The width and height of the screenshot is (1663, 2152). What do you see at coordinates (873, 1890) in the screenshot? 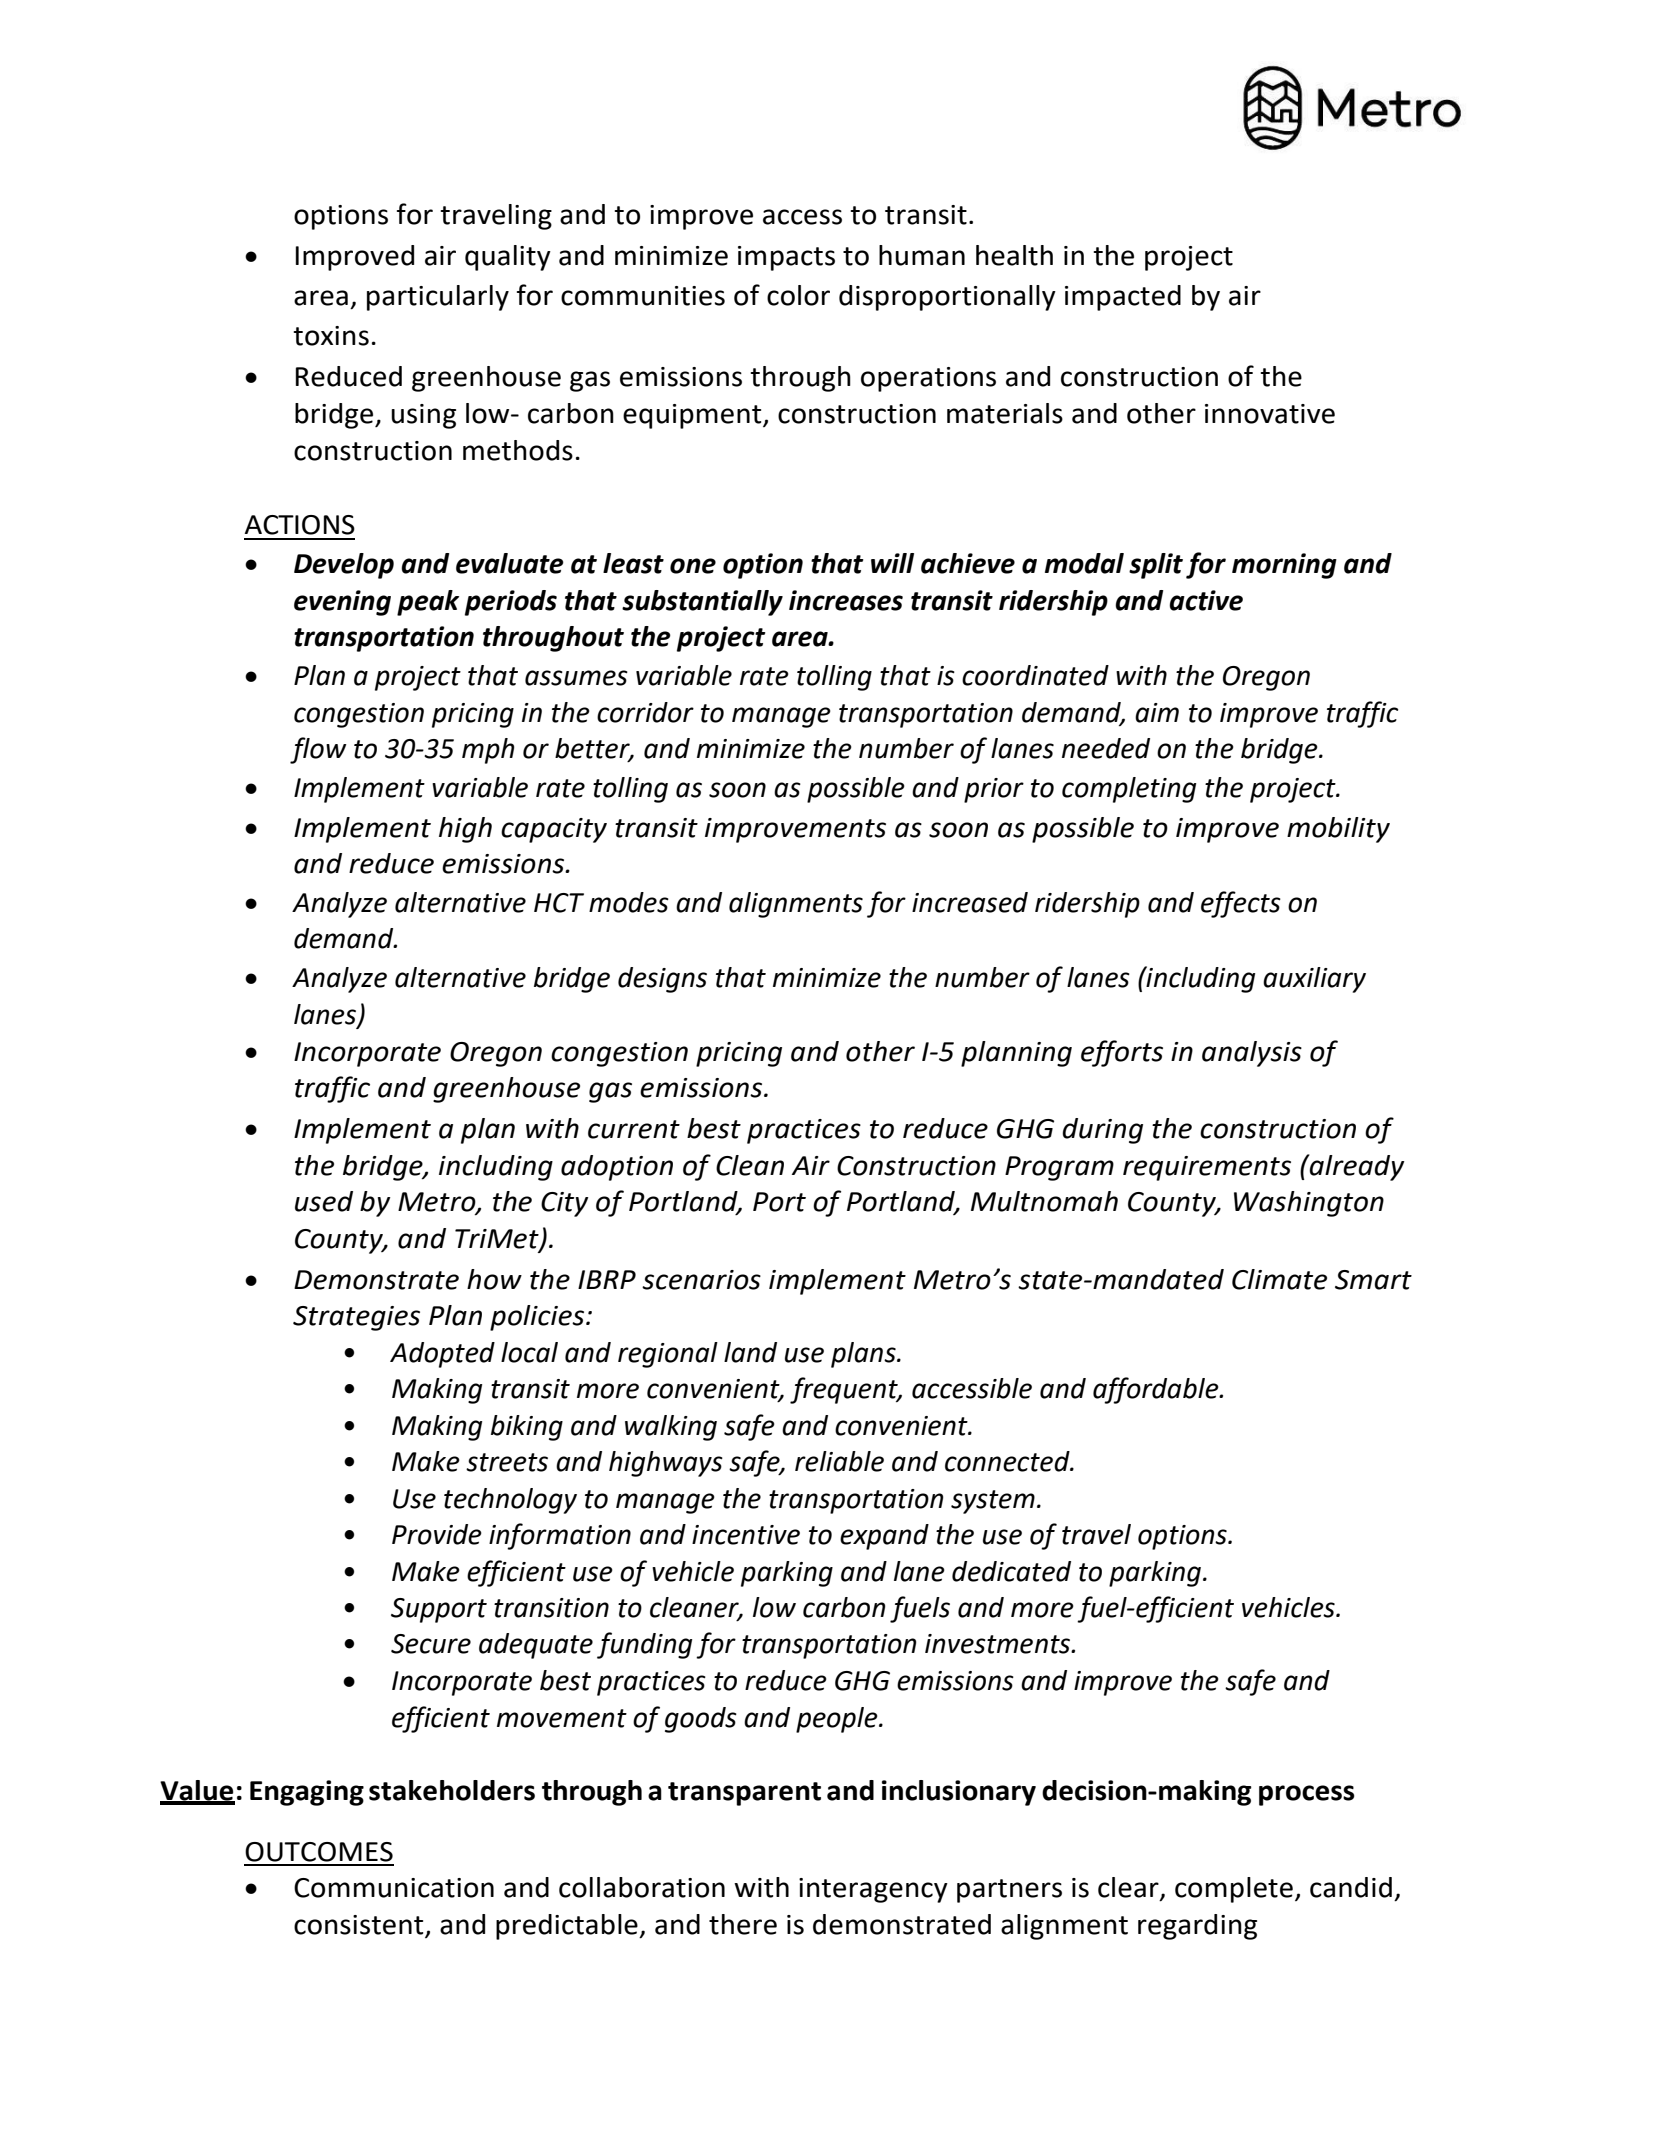
I see `interagency` at bounding box center [873, 1890].
